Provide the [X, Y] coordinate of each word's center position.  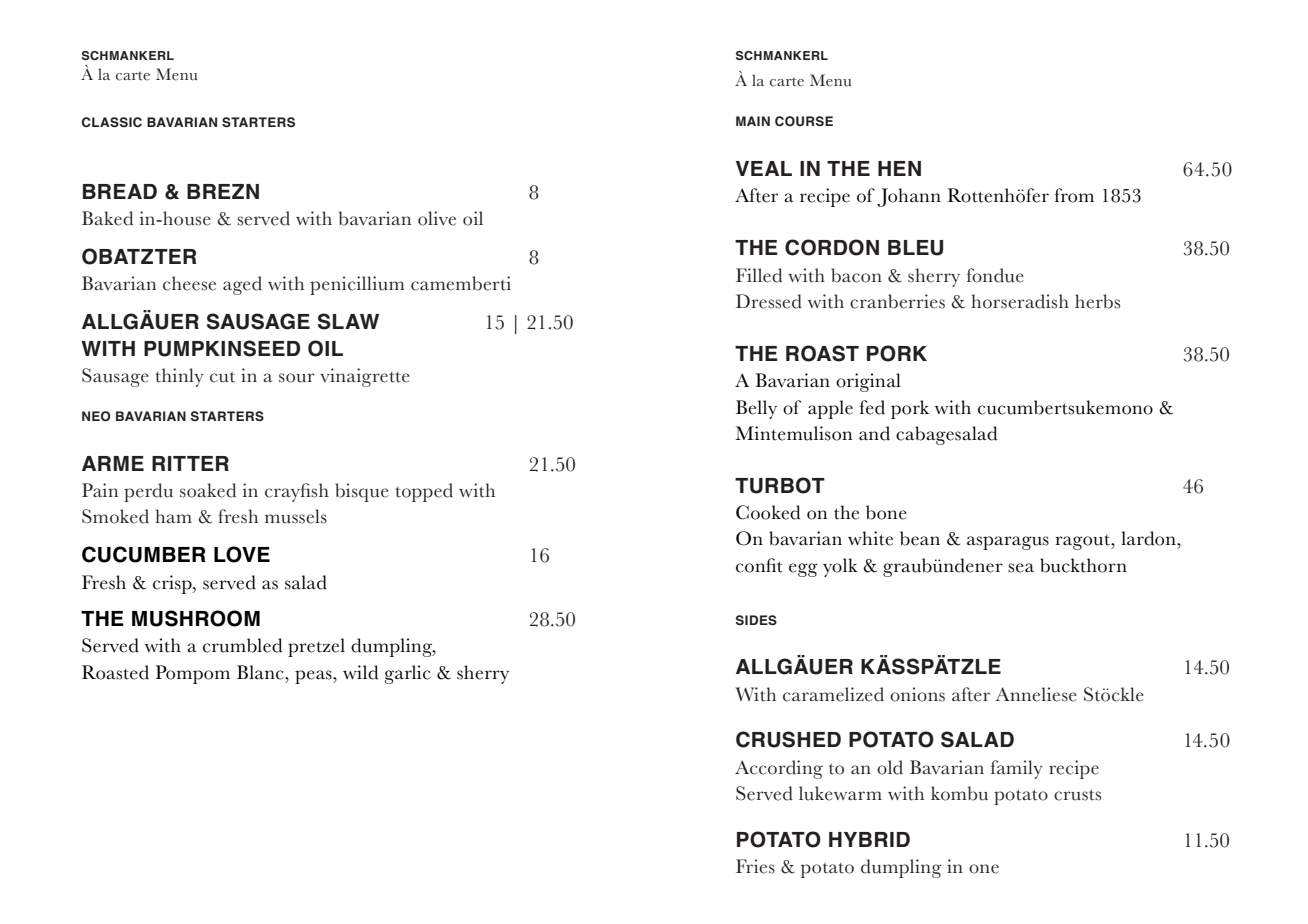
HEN [899, 168]
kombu [959, 793]
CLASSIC [112, 122]
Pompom [193, 674]
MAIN [753, 121]
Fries [755, 866]
